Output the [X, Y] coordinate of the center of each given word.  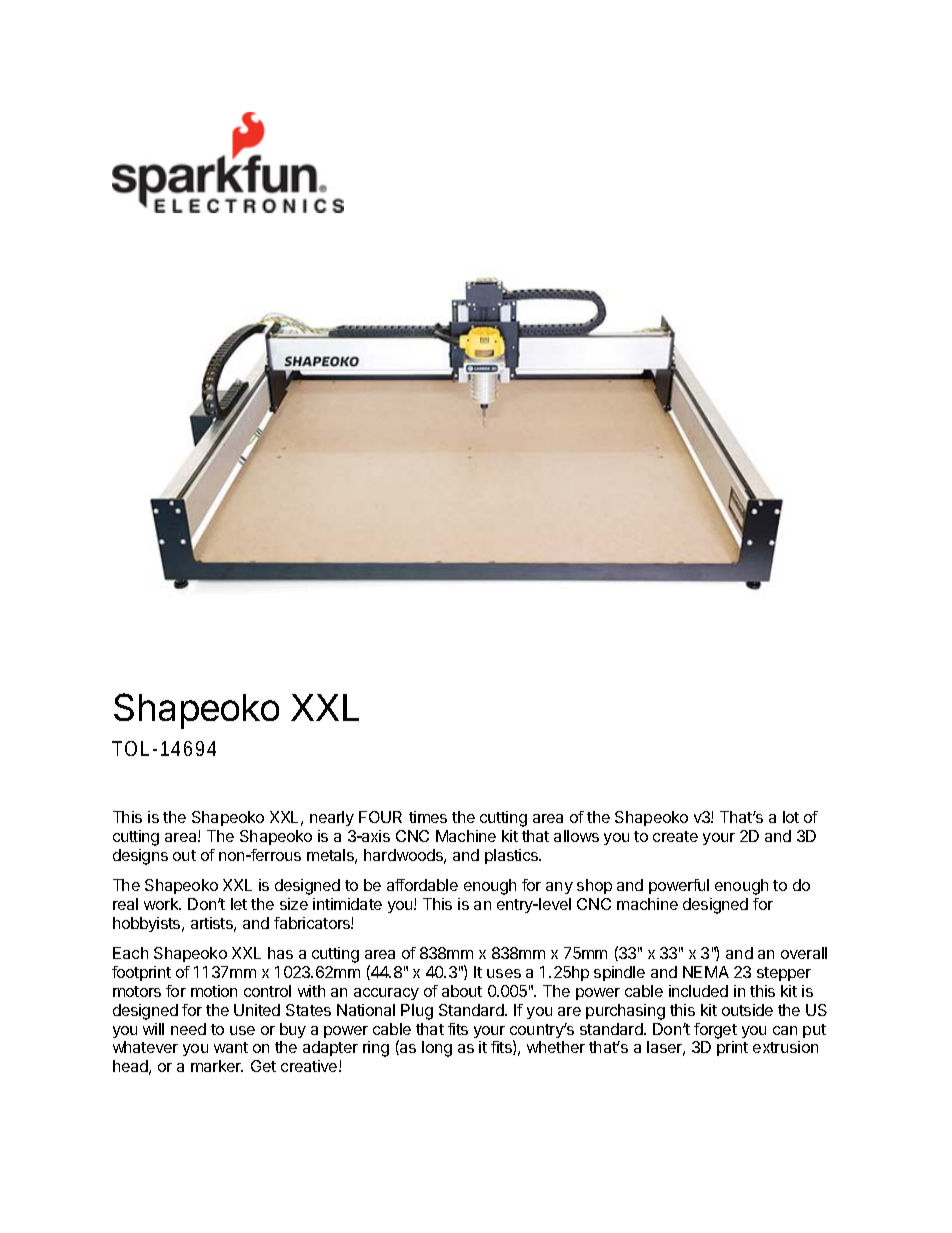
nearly [332, 818]
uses [504, 973]
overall [804, 953]
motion [214, 991]
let [239, 904]
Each [130, 953]
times [428, 817]
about [462, 991]
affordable [422, 885]
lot [791, 817]
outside [747, 1010]
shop [594, 886]
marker [217, 1066]
